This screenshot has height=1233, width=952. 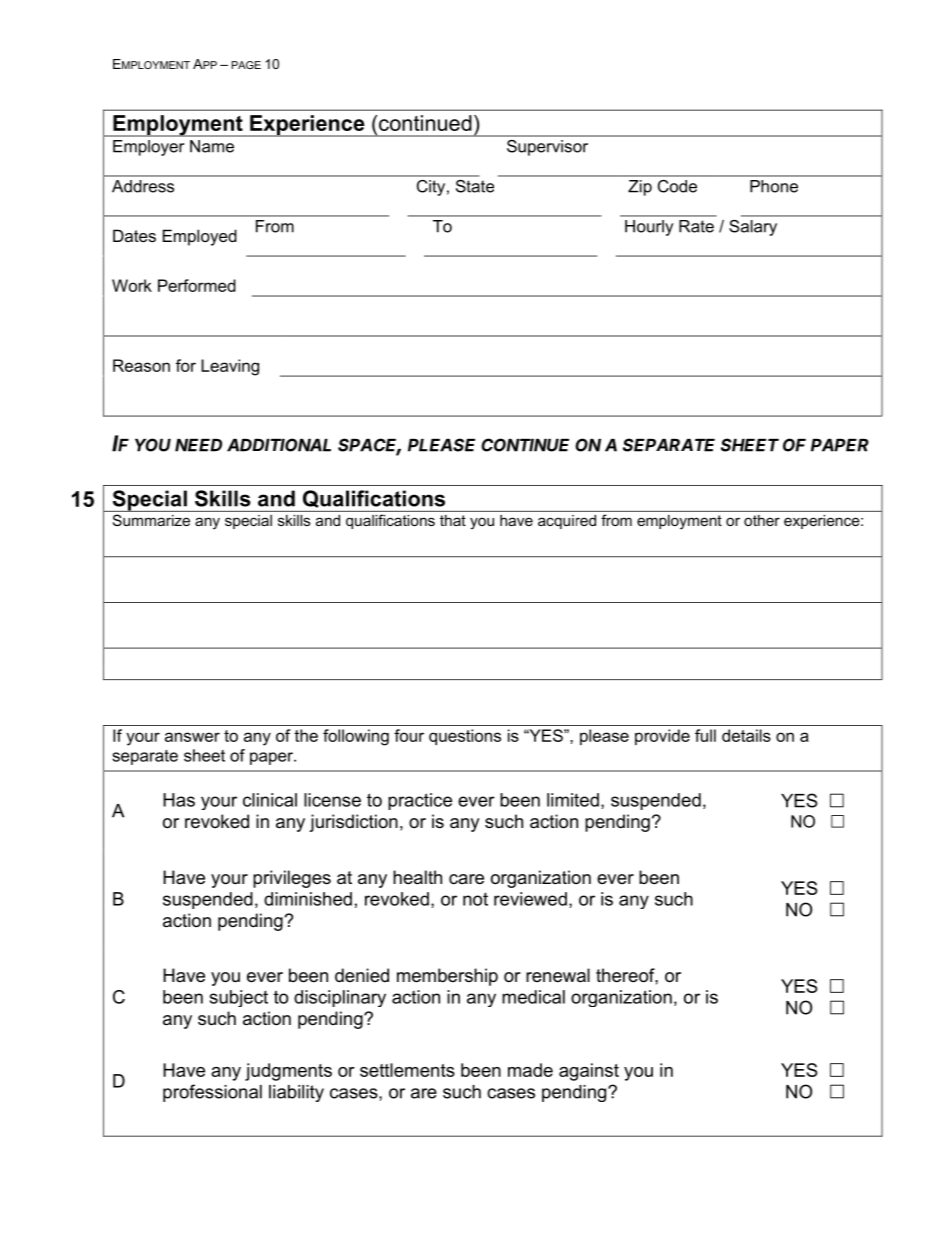 What do you see at coordinates (212, 1093) in the screenshot?
I see `professional` at bounding box center [212, 1093].
